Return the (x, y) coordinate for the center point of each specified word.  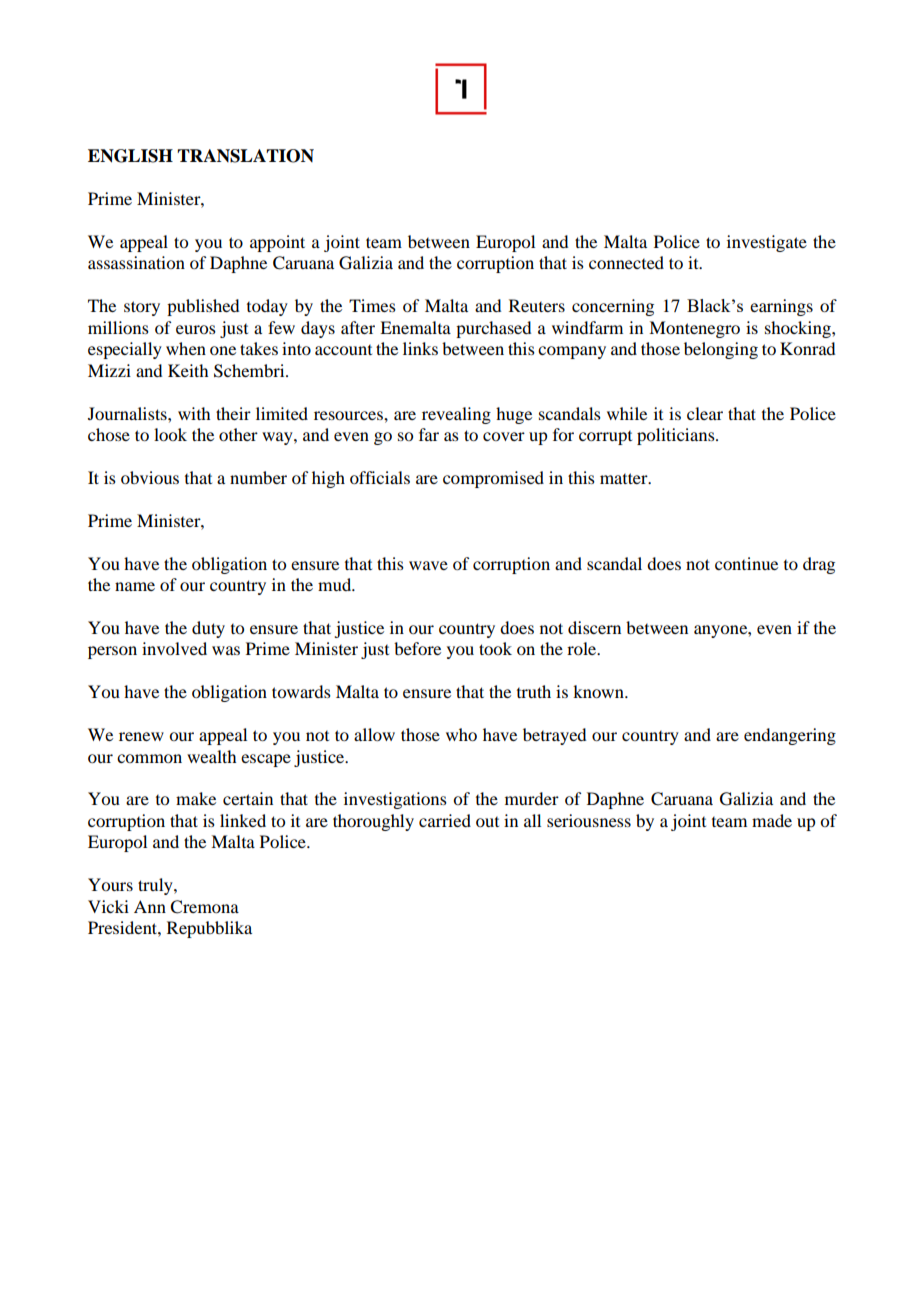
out (487, 822)
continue (746, 563)
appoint (277, 243)
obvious (150, 477)
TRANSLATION (245, 156)
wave (428, 565)
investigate (767, 243)
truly (156, 886)
